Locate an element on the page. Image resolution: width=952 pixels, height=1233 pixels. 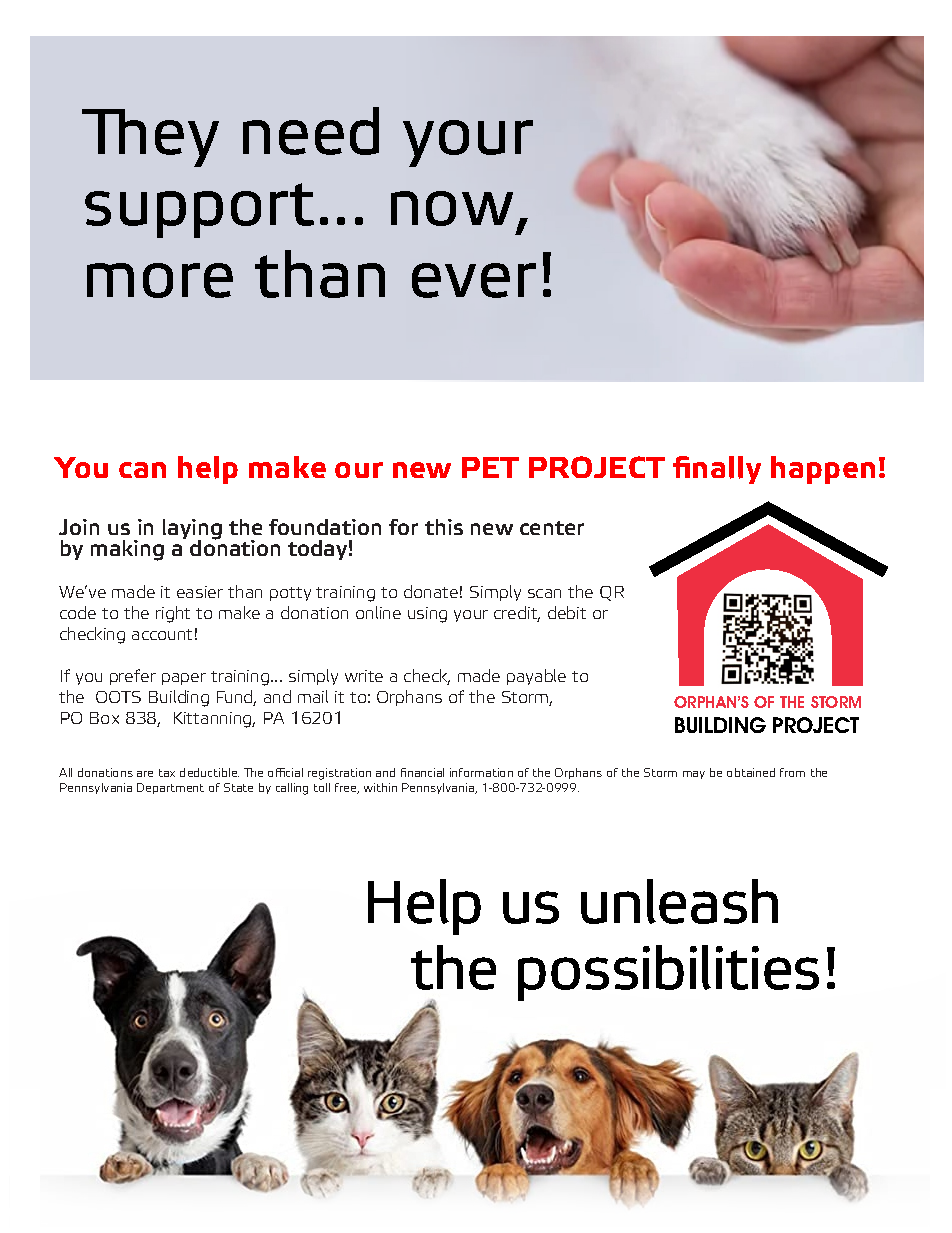
this is located at coordinates (444, 527).
